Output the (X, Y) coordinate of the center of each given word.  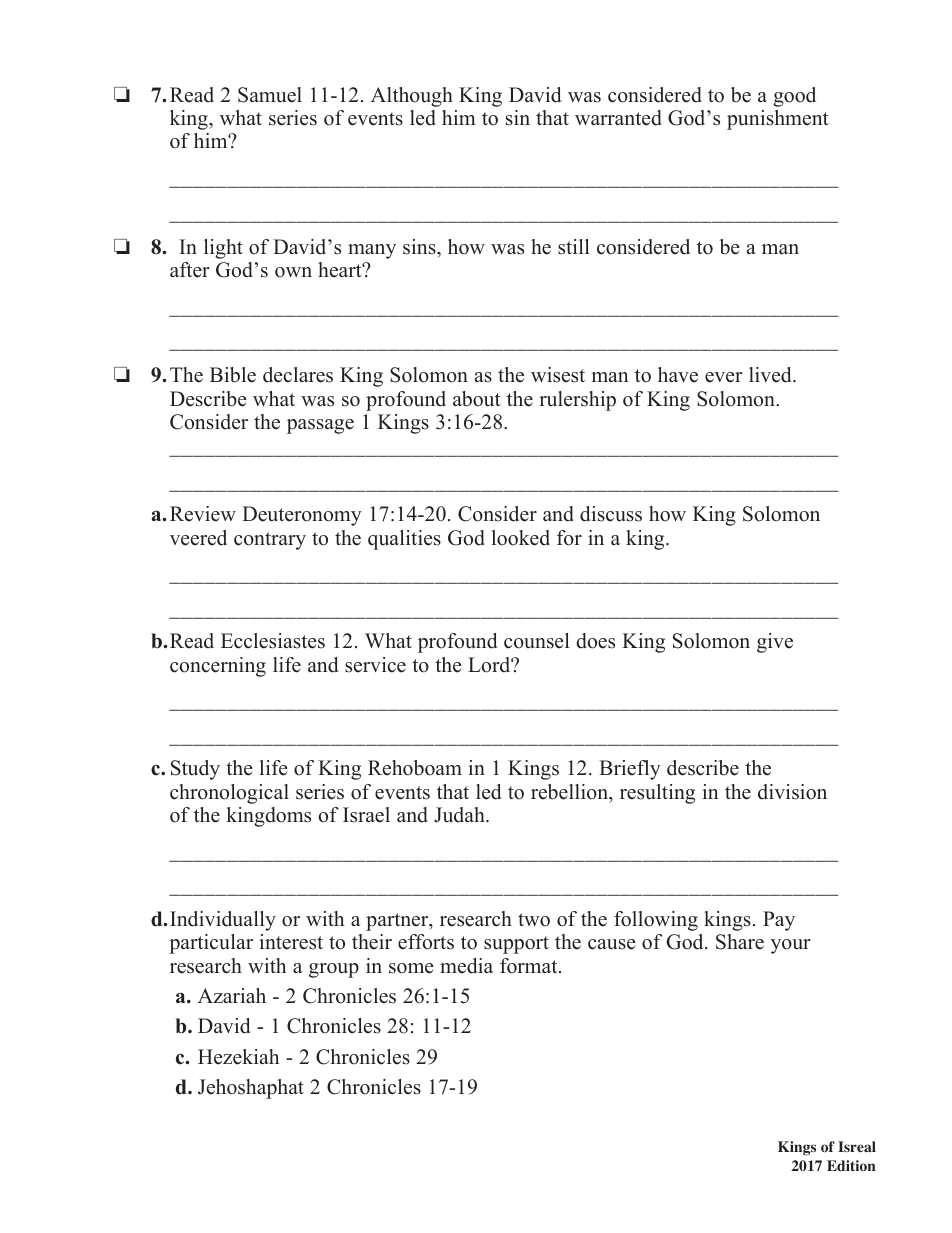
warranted (618, 118)
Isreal (857, 1146)
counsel (537, 641)
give (775, 643)
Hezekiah (238, 1057)
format (530, 966)
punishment (778, 120)
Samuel (270, 95)
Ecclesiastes (273, 641)
